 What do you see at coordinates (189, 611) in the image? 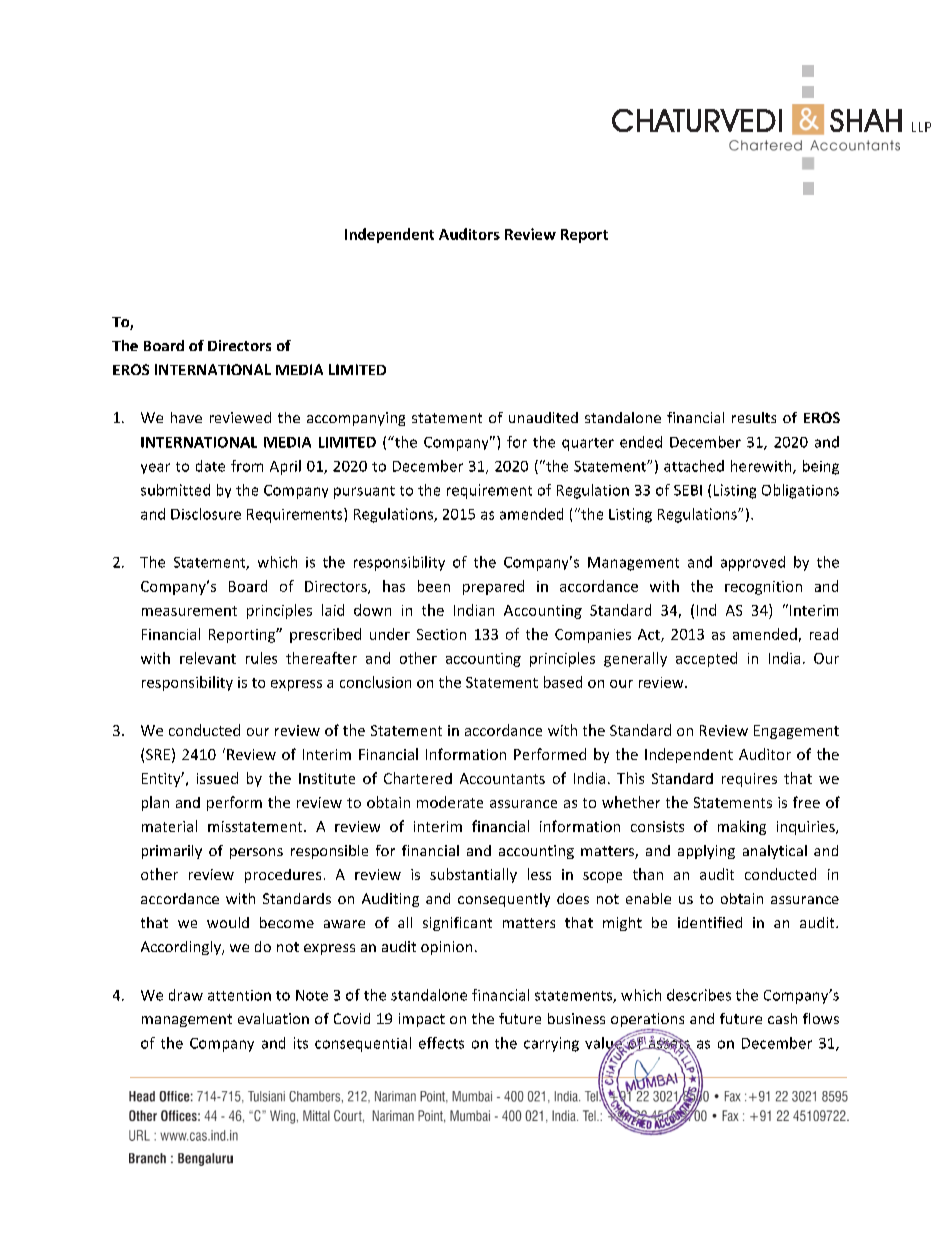
I see `measurement` at bounding box center [189, 611].
